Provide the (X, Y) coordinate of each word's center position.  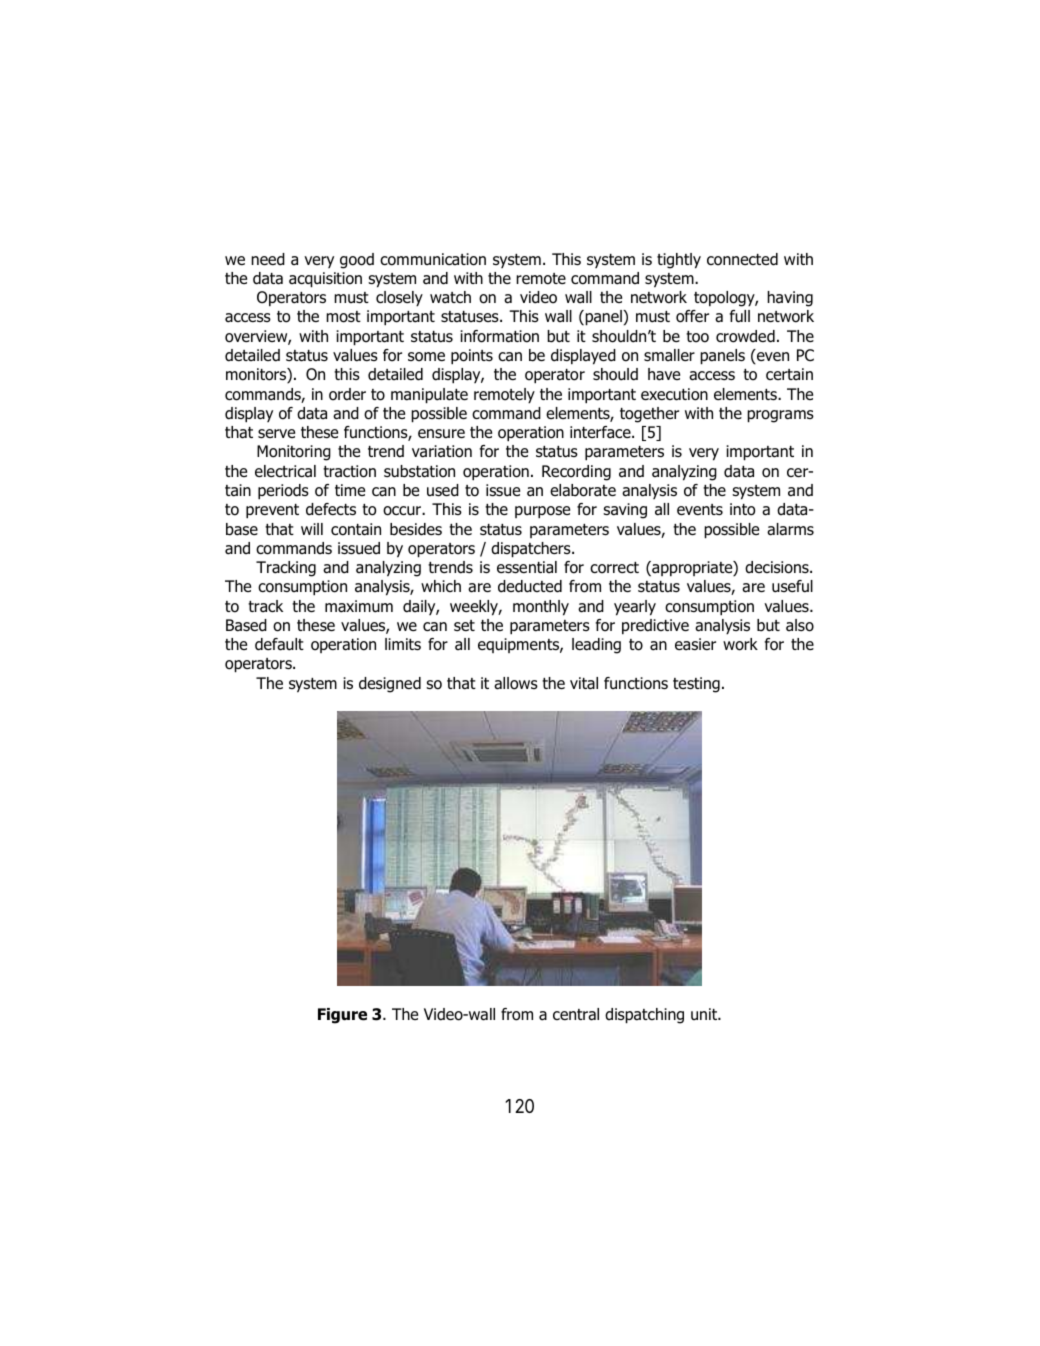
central (576, 1014)
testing (696, 685)
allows (516, 683)
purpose (542, 512)
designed (390, 685)
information (499, 336)
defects (331, 509)
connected (742, 259)
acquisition (325, 280)
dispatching (644, 1016)
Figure (342, 1016)
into (742, 509)
